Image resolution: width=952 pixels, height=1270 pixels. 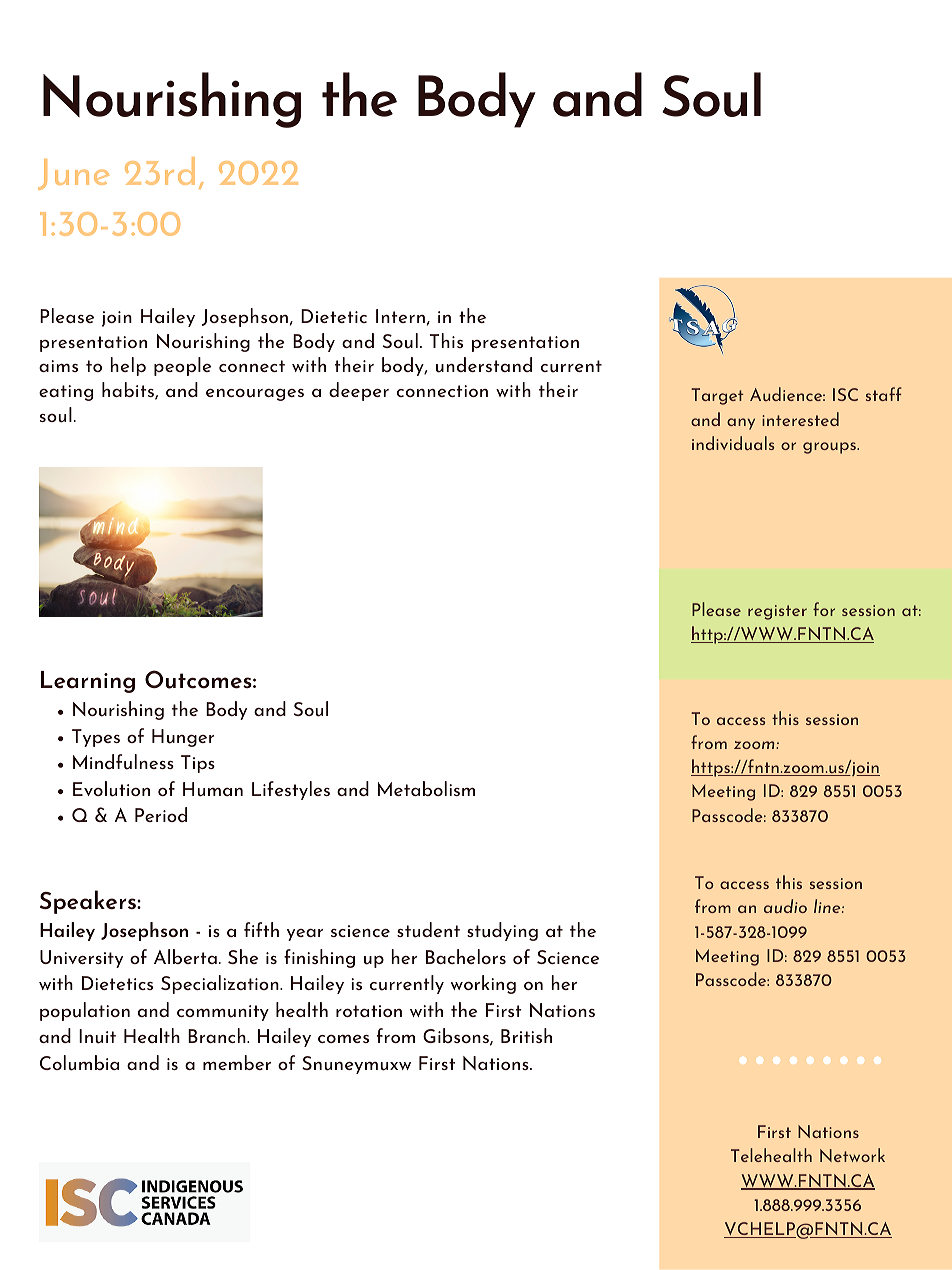 I want to click on audio, so click(x=785, y=906).
